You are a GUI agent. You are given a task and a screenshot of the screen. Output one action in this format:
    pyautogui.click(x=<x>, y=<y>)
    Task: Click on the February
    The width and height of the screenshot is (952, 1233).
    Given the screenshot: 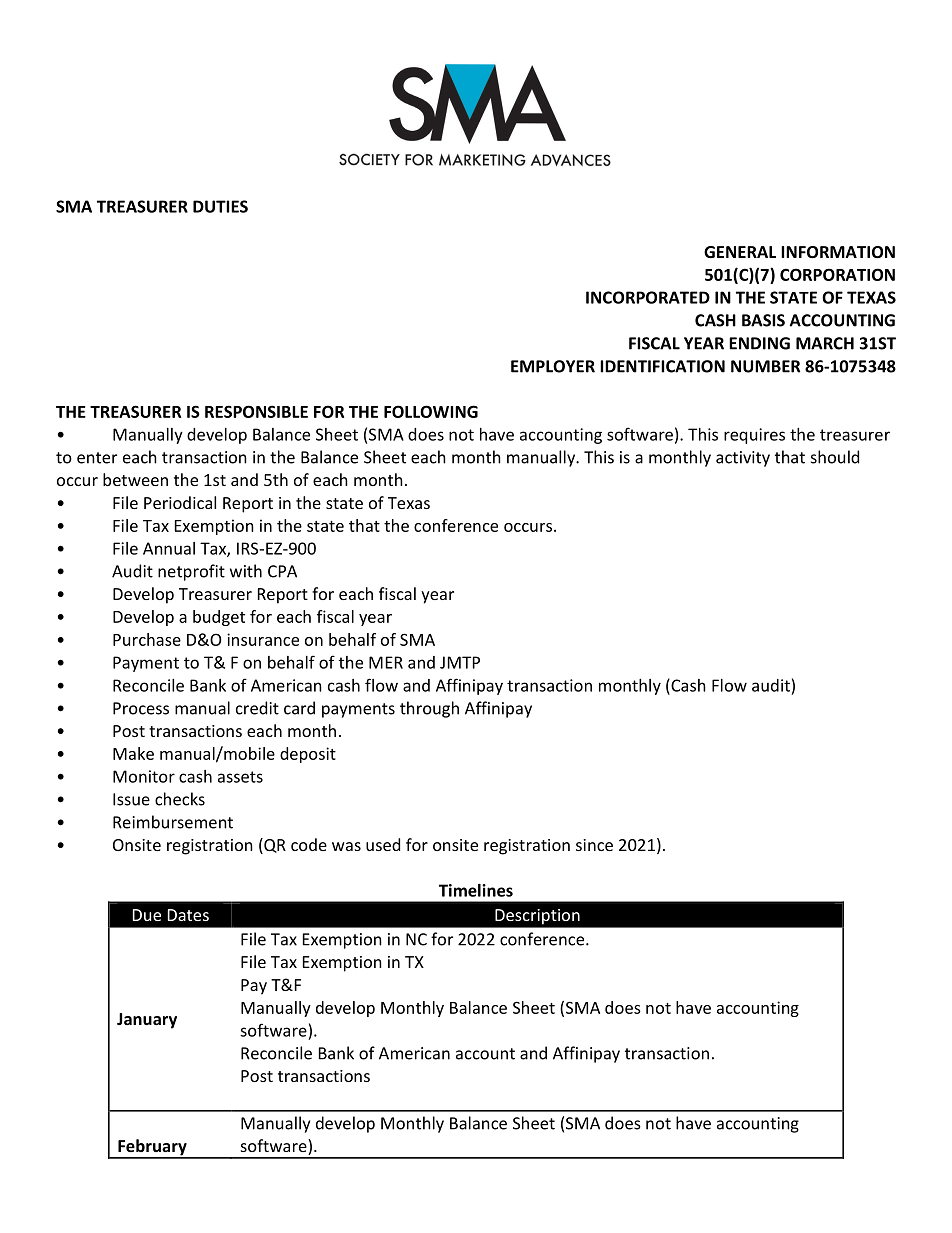 What is the action you would take?
    pyautogui.click(x=152, y=1148)
